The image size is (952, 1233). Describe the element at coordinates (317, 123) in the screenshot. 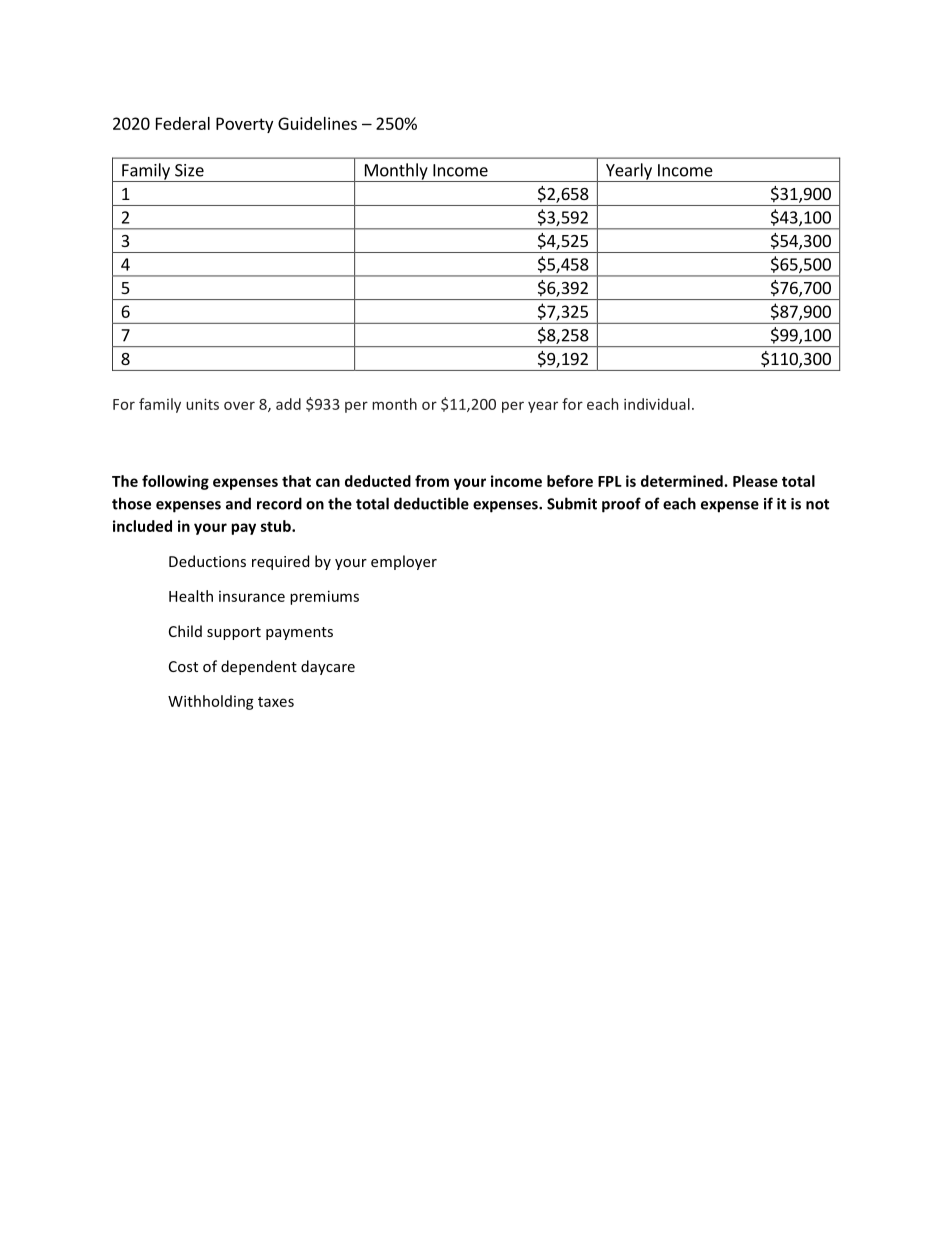

I see `Guidelines` at that location.
